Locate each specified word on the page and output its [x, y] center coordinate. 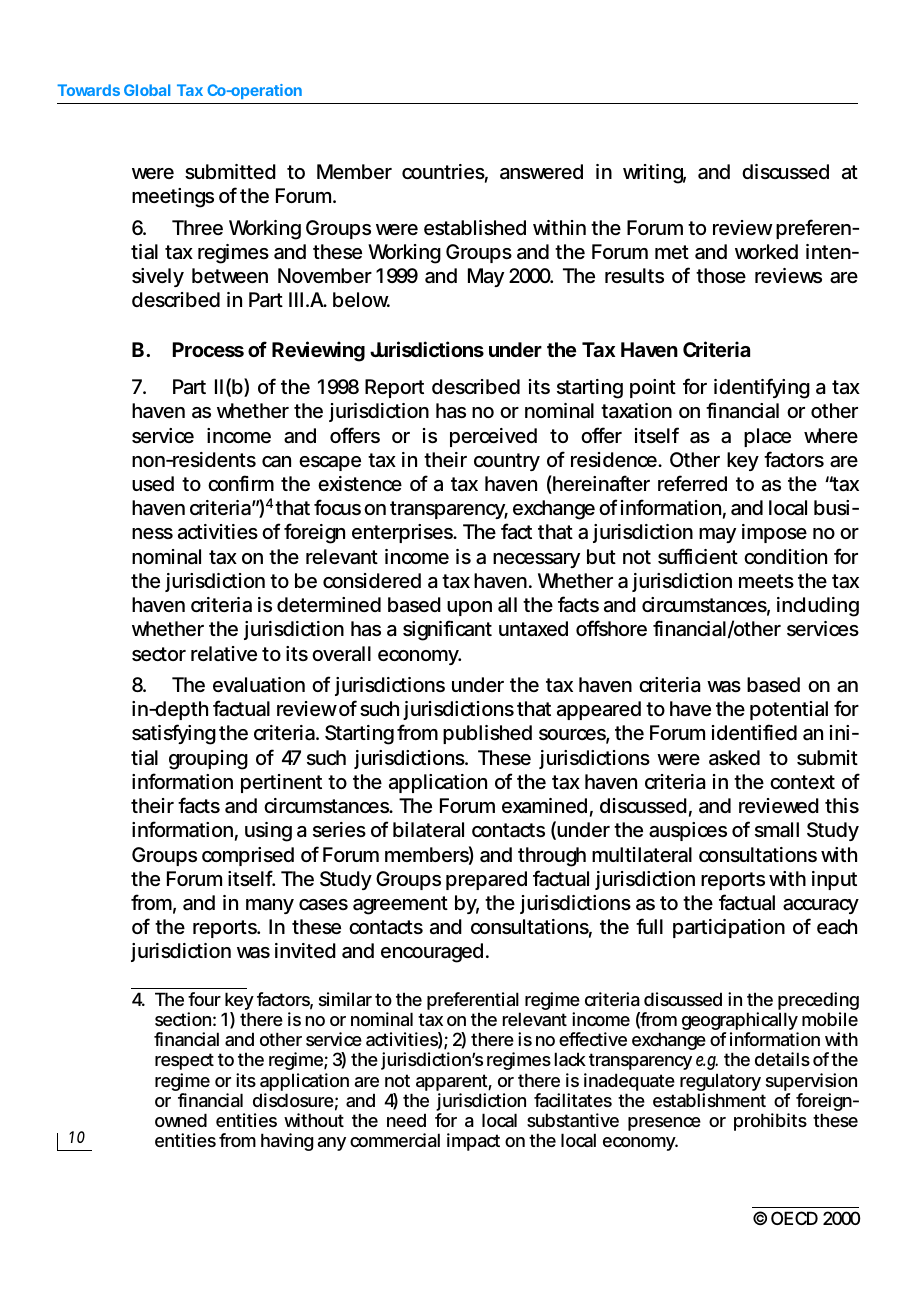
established [475, 228]
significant [447, 630]
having [287, 1142]
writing [654, 174]
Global [147, 90]
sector [159, 654]
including [818, 607]
